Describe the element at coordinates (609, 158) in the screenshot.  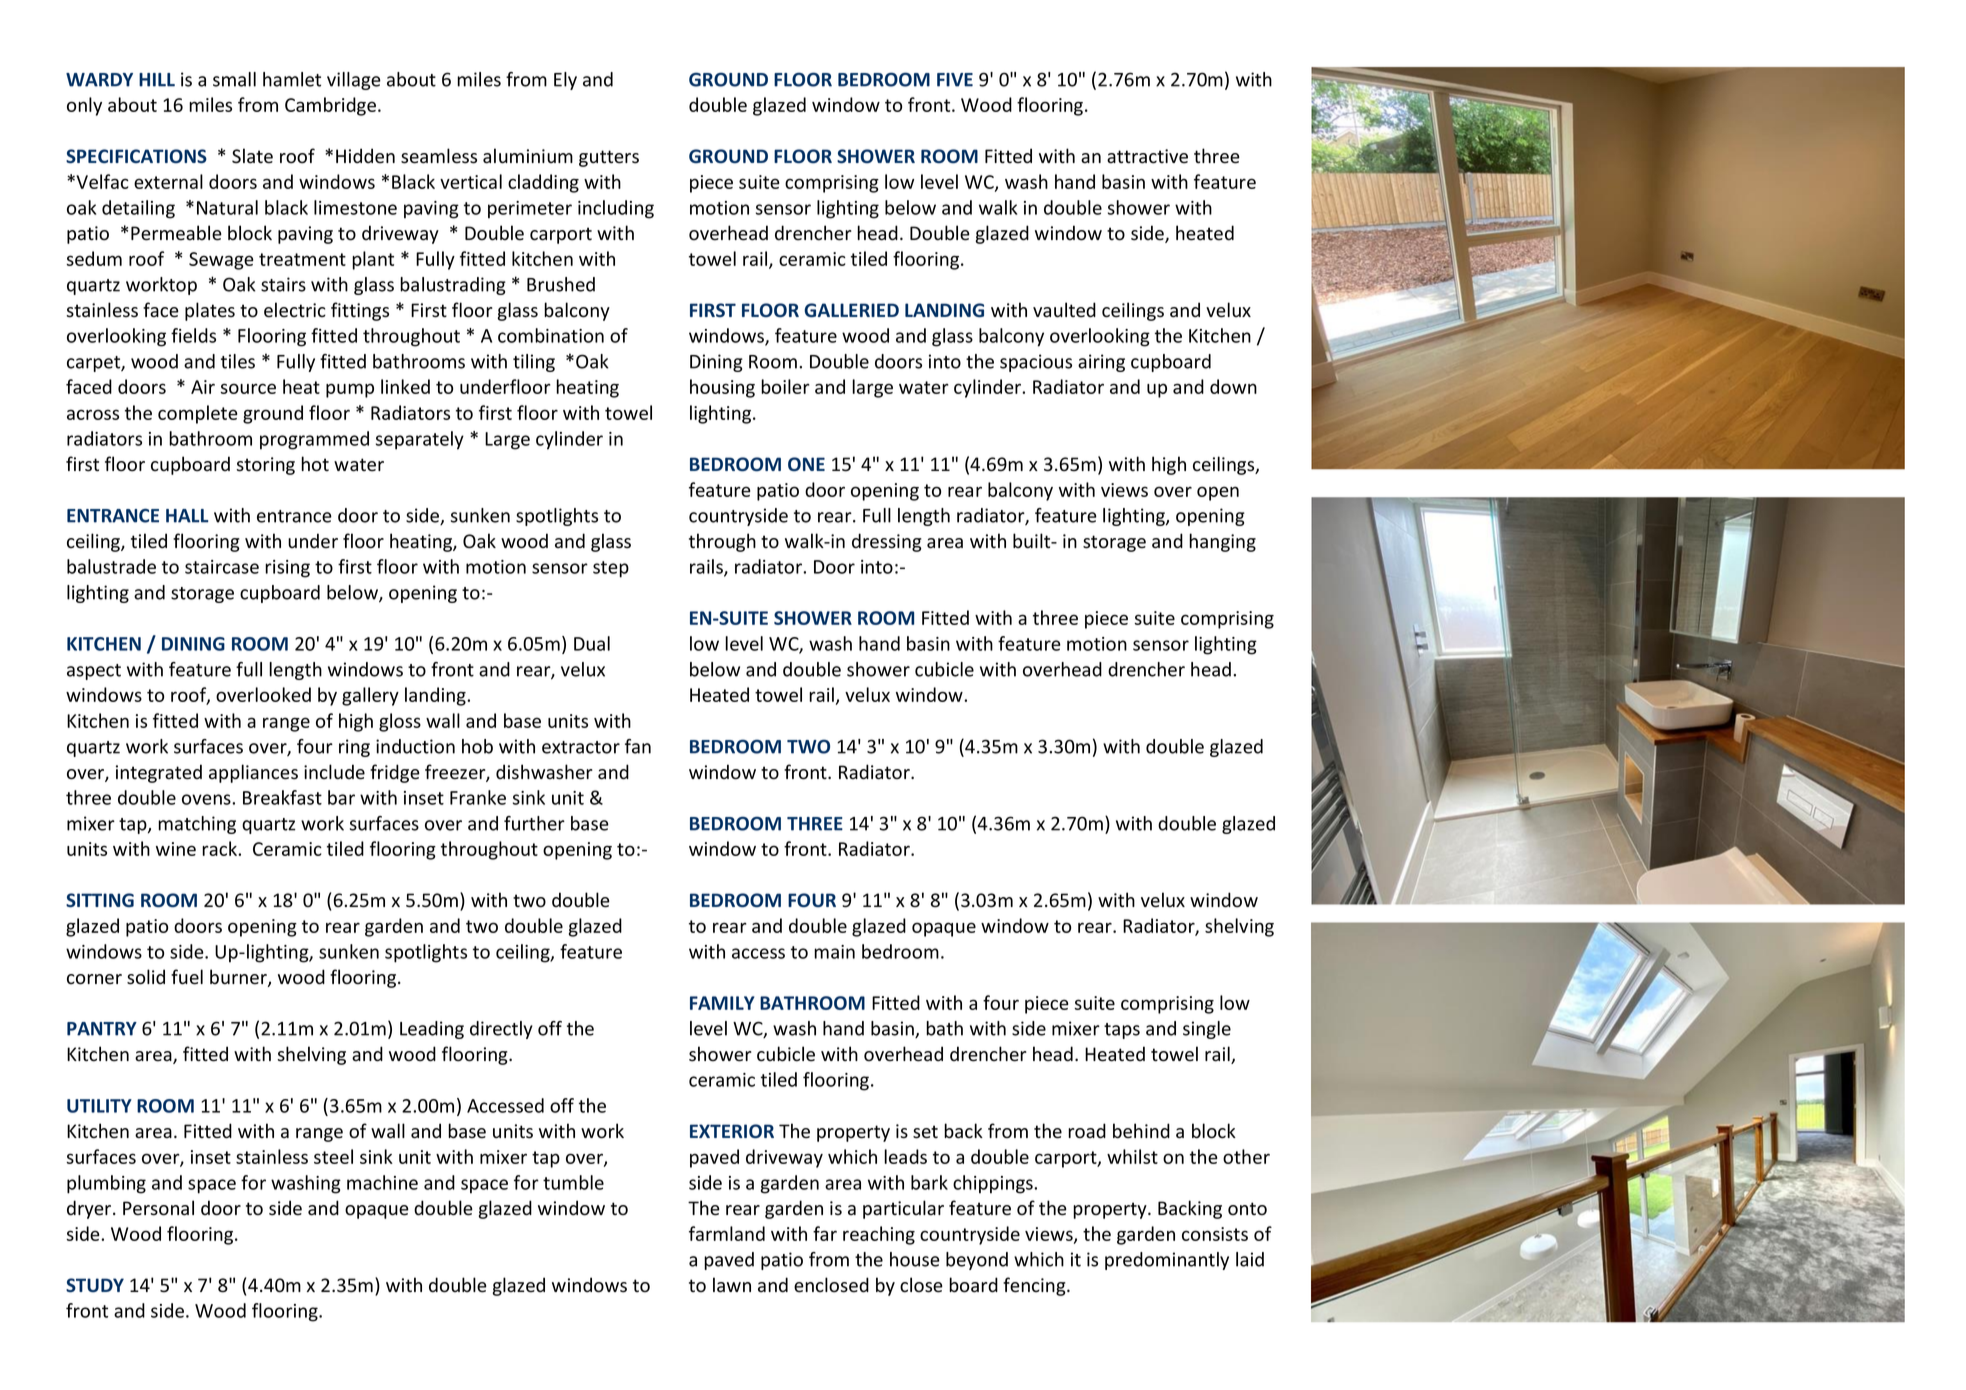
I see `gutters` at that location.
